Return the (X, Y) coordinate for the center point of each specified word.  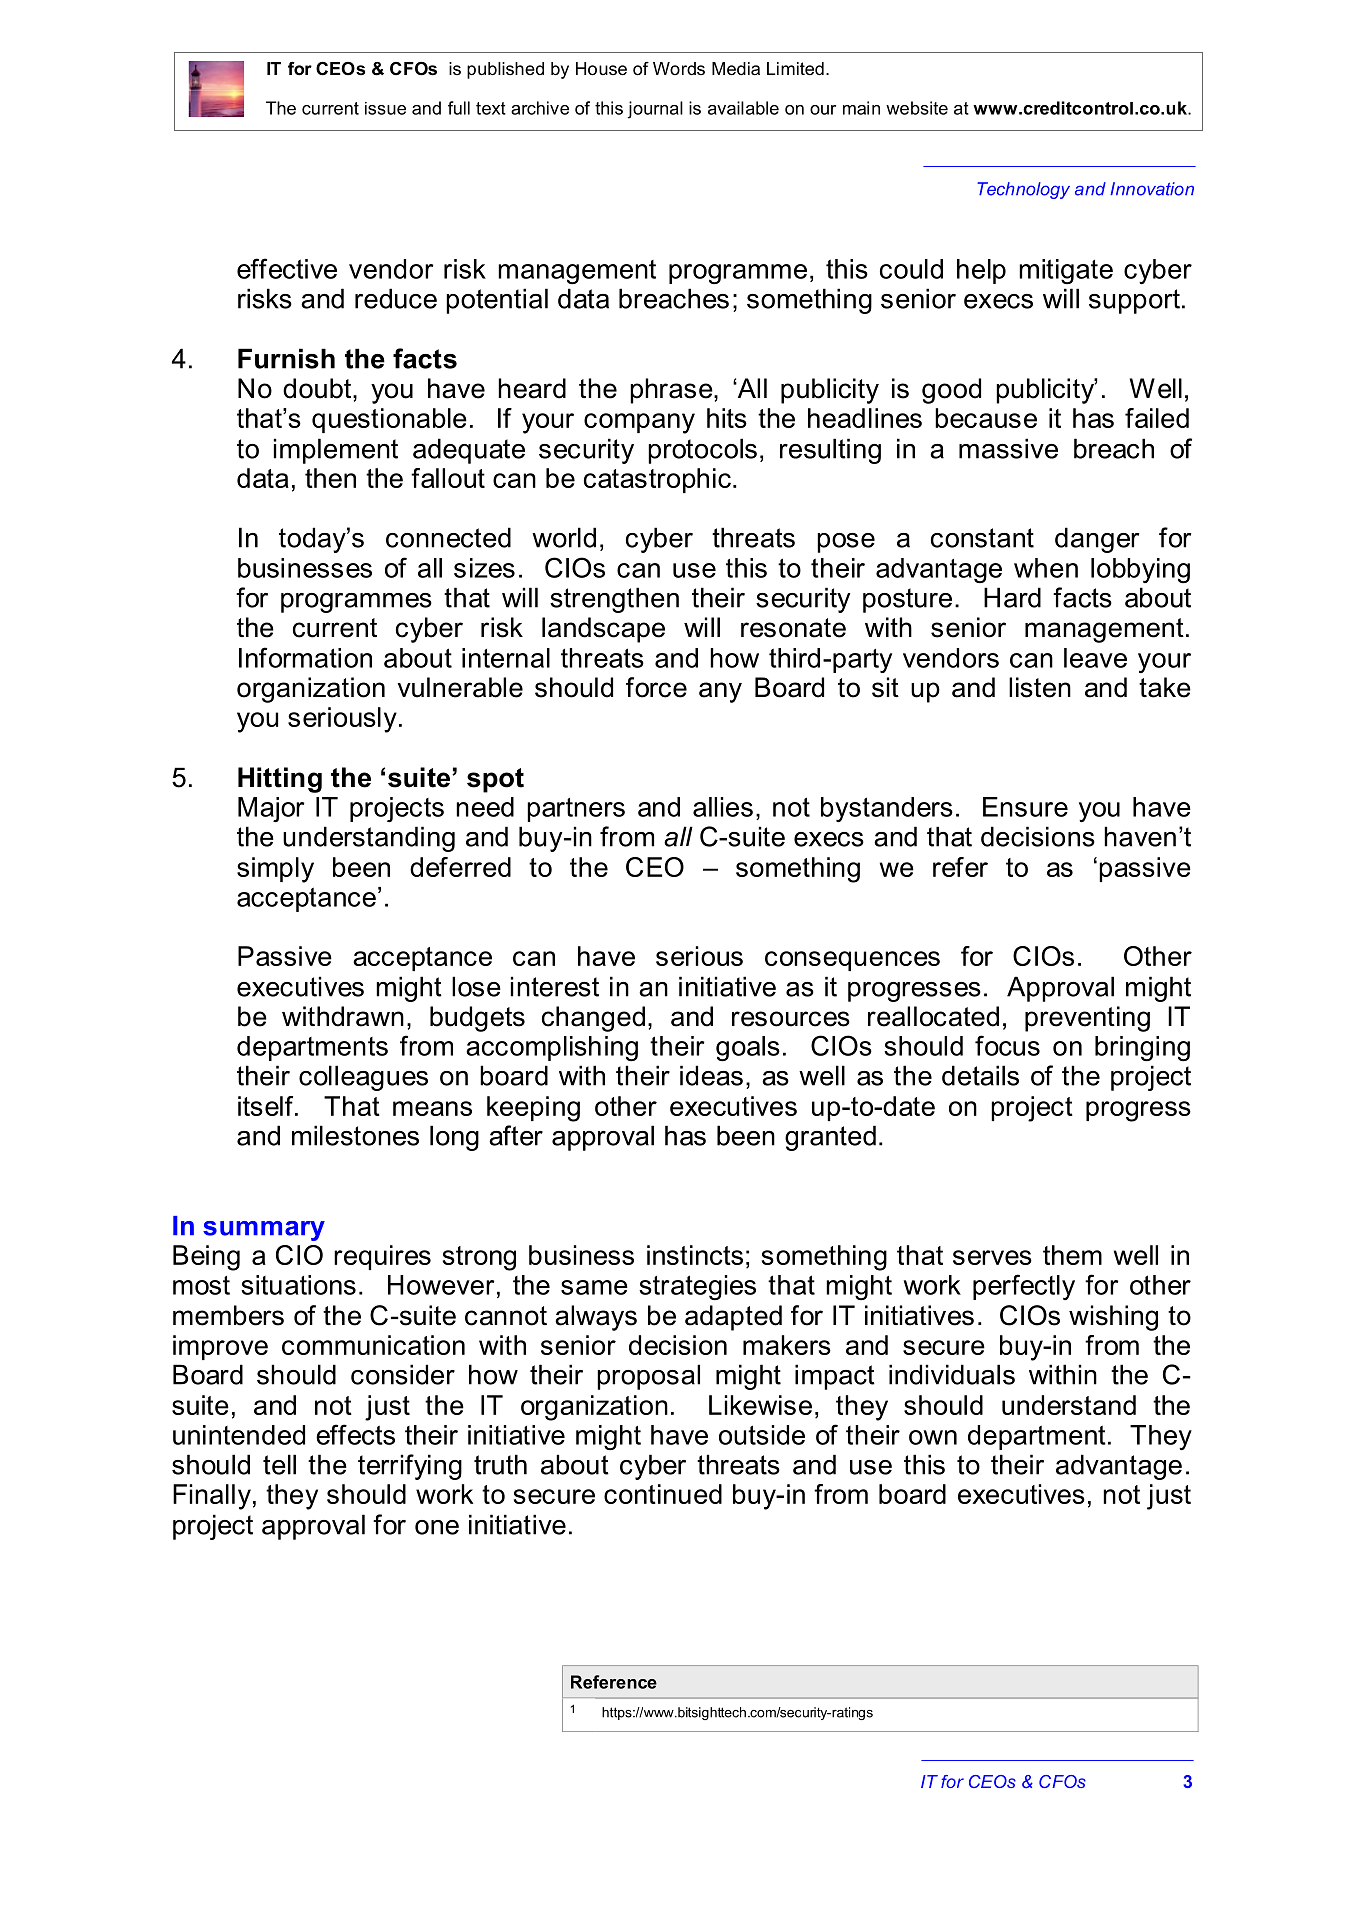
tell (279, 1464)
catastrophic (657, 480)
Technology (1023, 190)
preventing (1087, 1019)
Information (305, 657)
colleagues (363, 1078)
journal (655, 110)
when (1046, 568)
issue (385, 108)
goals (748, 1049)
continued (663, 1494)
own (933, 1437)
